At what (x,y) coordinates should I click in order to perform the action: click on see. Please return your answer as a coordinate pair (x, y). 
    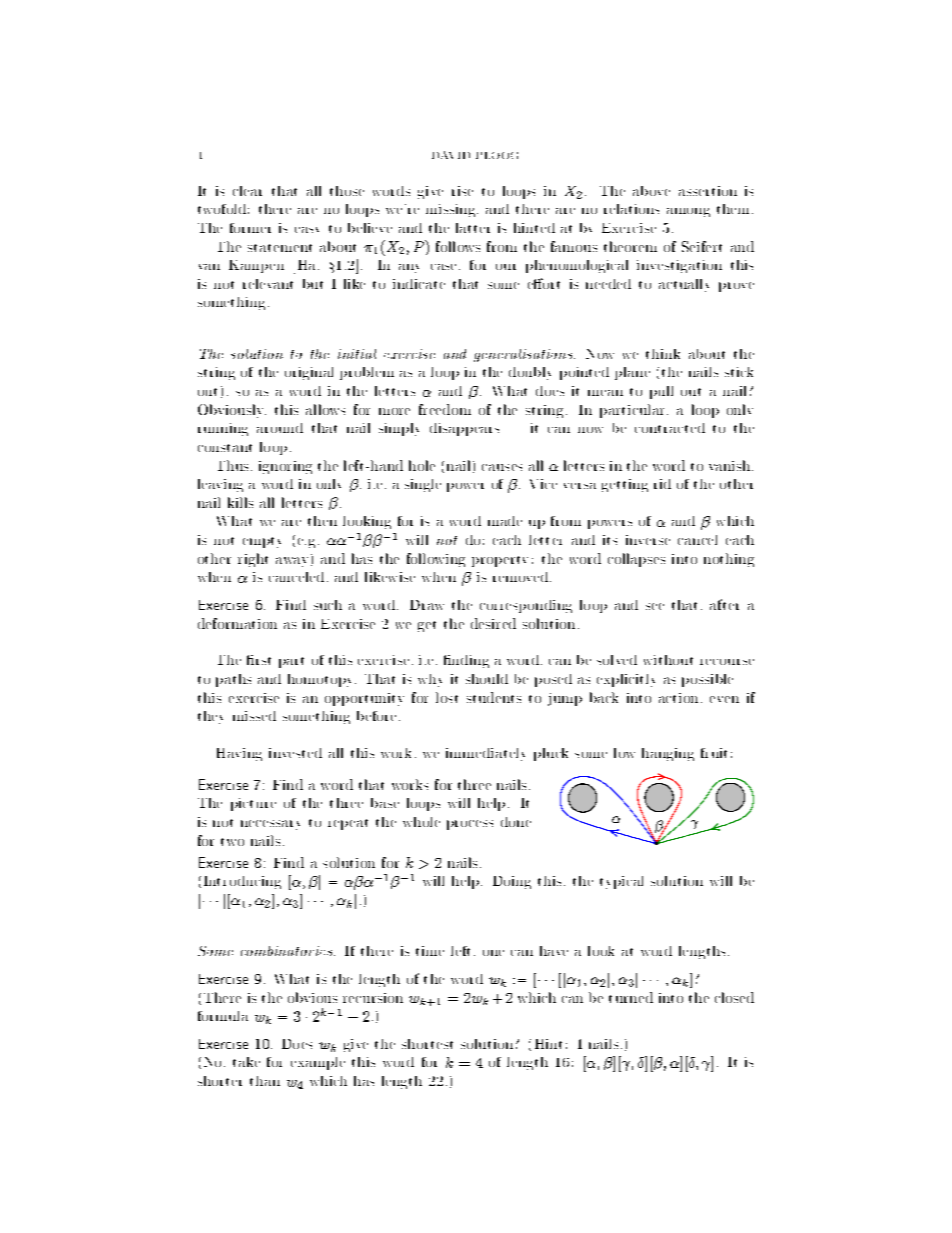
    Looking at the image, I should click on (655, 606).
